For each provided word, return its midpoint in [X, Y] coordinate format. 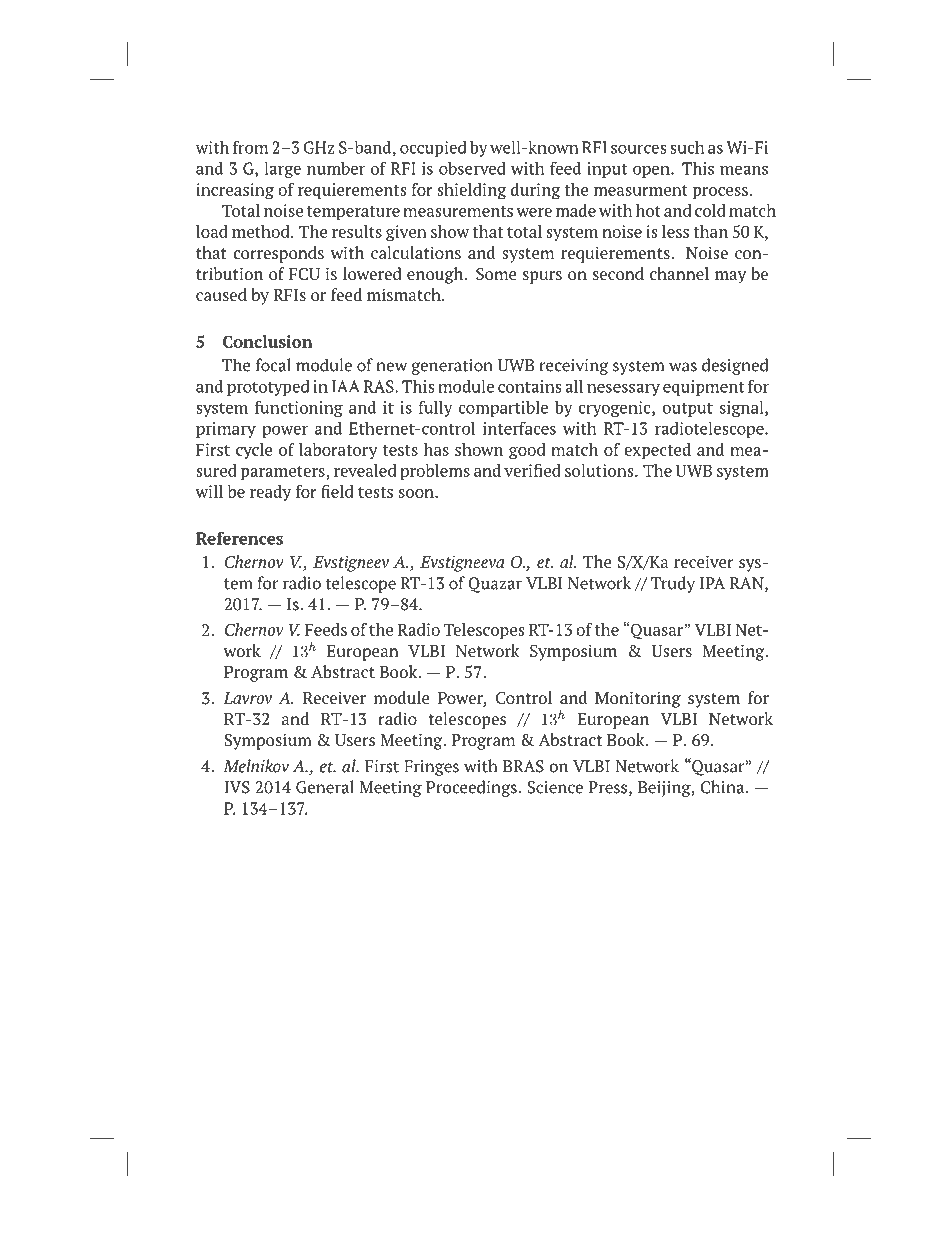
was [683, 367]
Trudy [673, 584]
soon [417, 493]
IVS [237, 787]
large [282, 170]
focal [273, 365]
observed [472, 168]
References [239, 538]
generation [452, 367]
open [652, 172]
